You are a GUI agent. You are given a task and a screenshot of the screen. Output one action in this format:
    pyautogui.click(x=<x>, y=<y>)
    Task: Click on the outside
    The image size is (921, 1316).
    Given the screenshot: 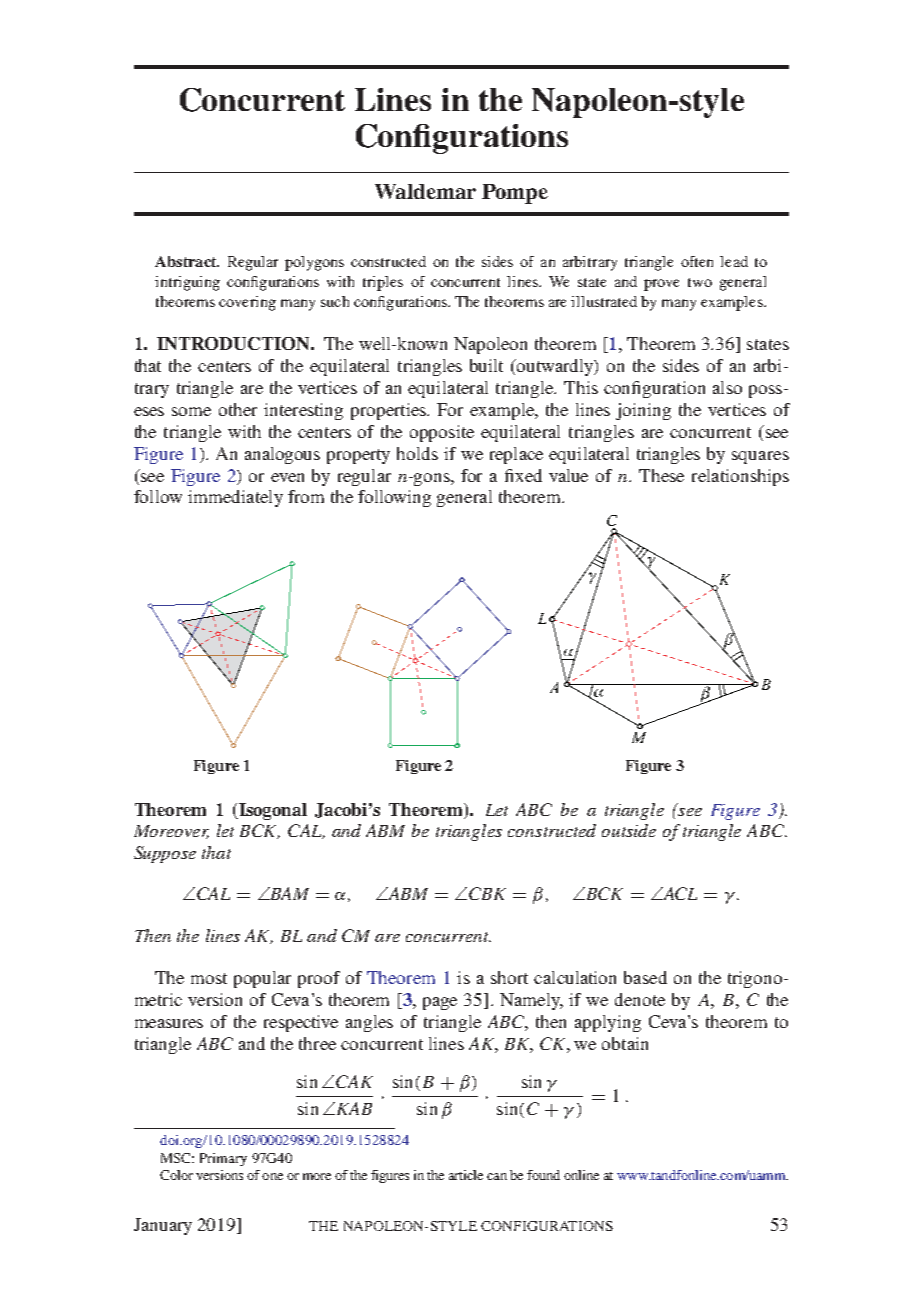 What is the action you would take?
    pyautogui.click(x=629, y=830)
